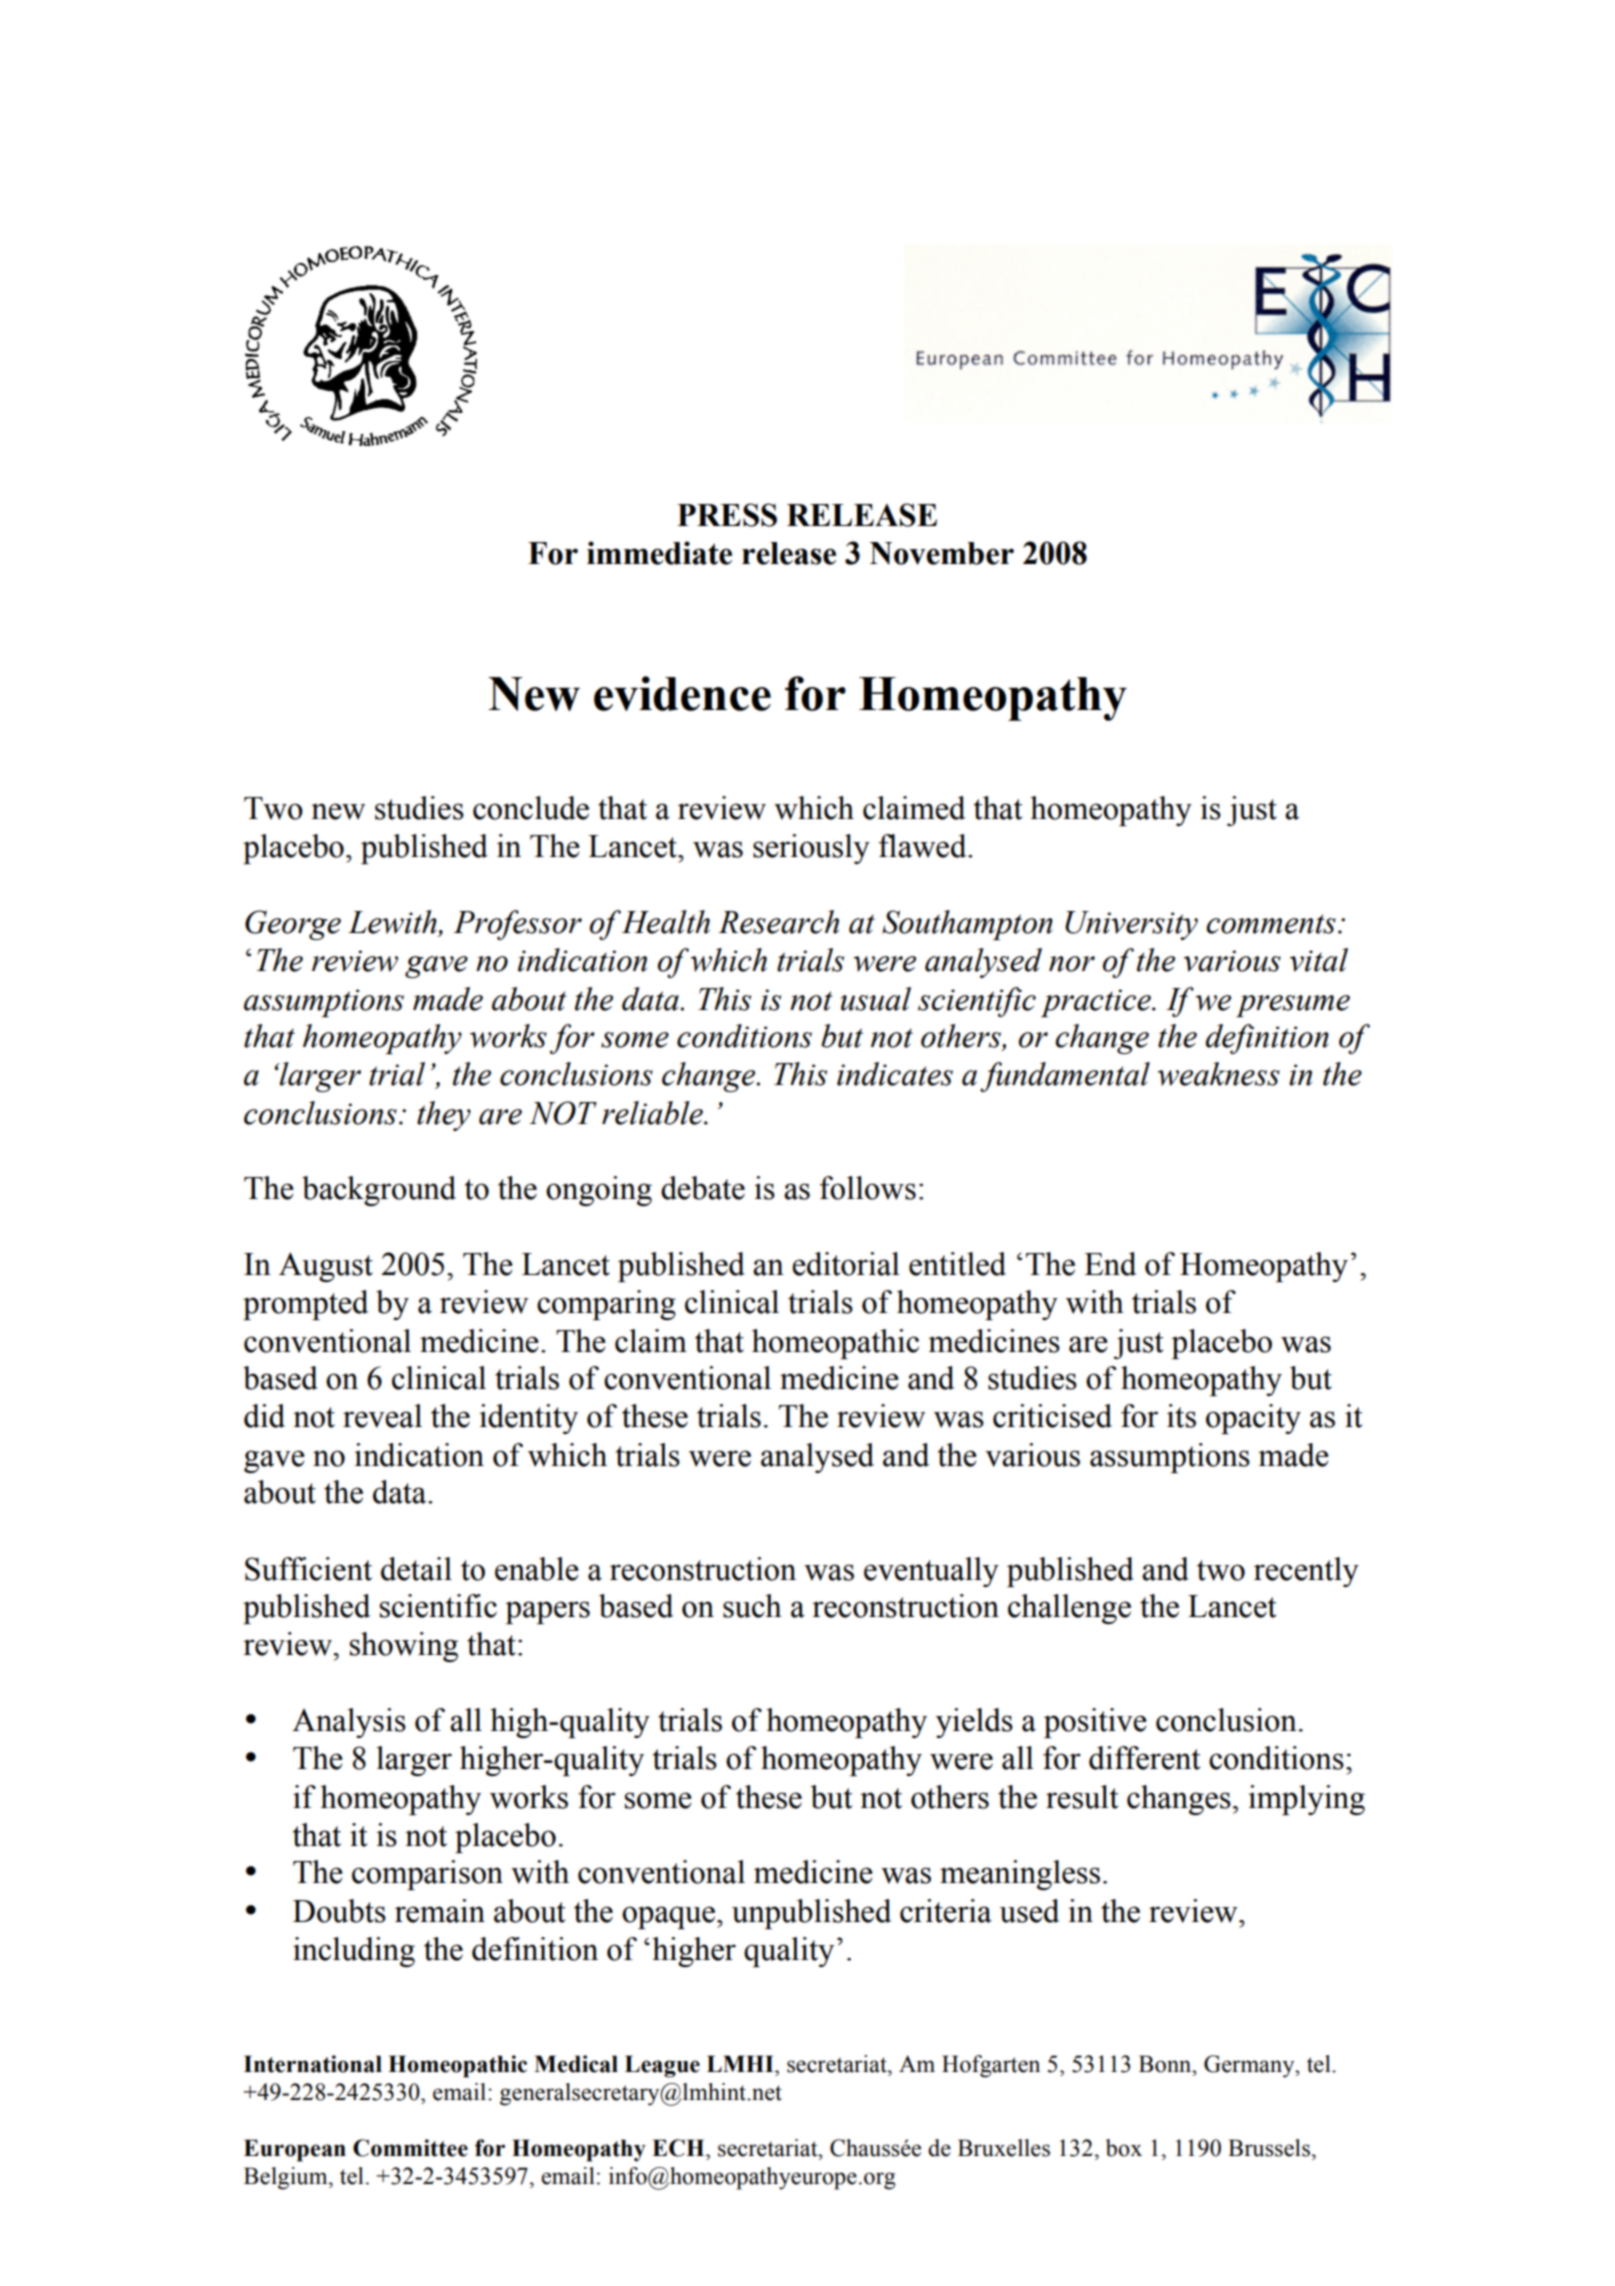 The height and width of the page is (2286, 1615). Describe the element at coordinates (752, 1606) in the page. I see `such` at that location.
